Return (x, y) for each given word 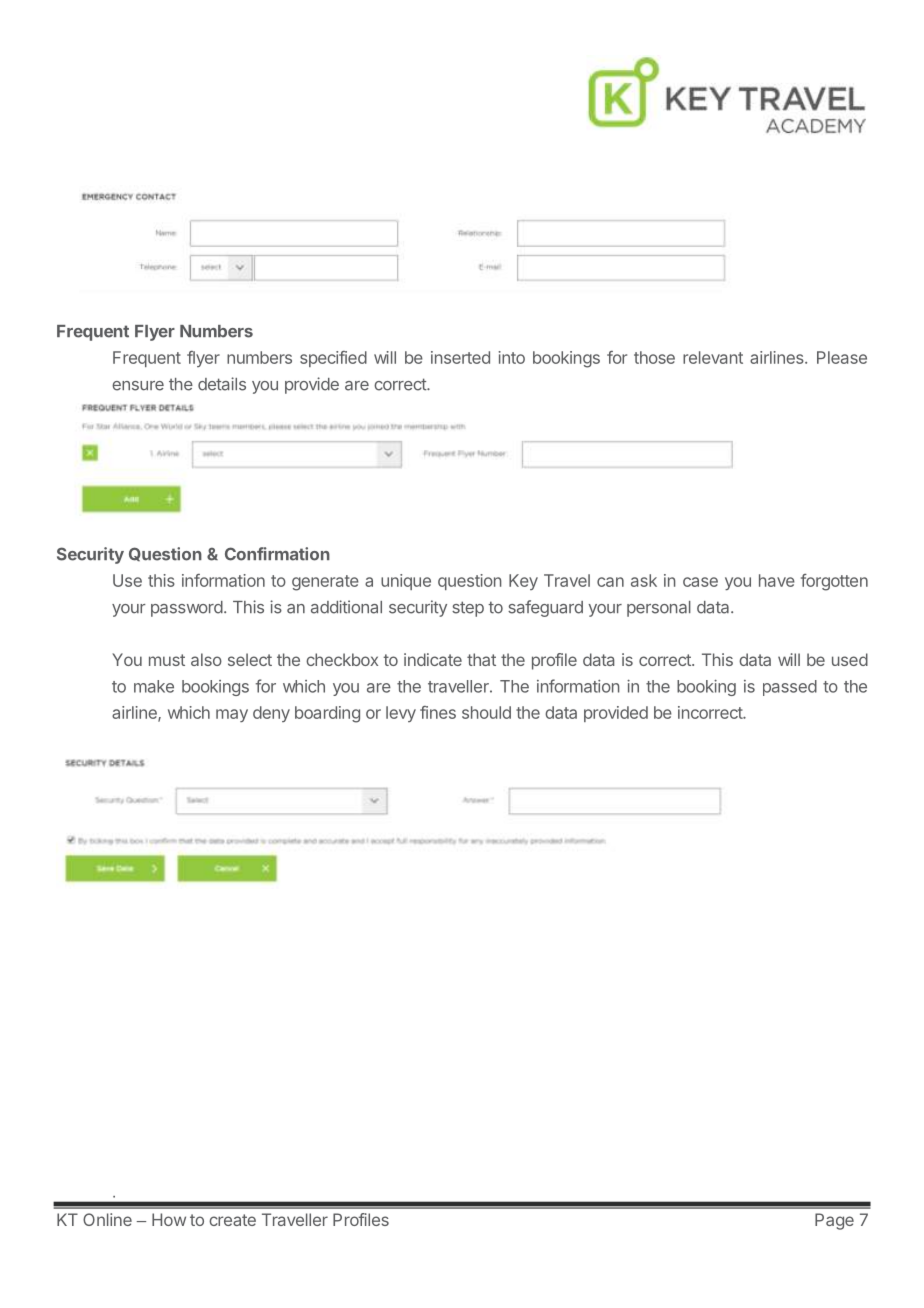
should (486, 712)
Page (834, 1221)
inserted (460, 357)
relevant (713, 357)
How (169, 1219)
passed (790, 688)
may (232, 715)
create (232, 1220)
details (222, 384)
